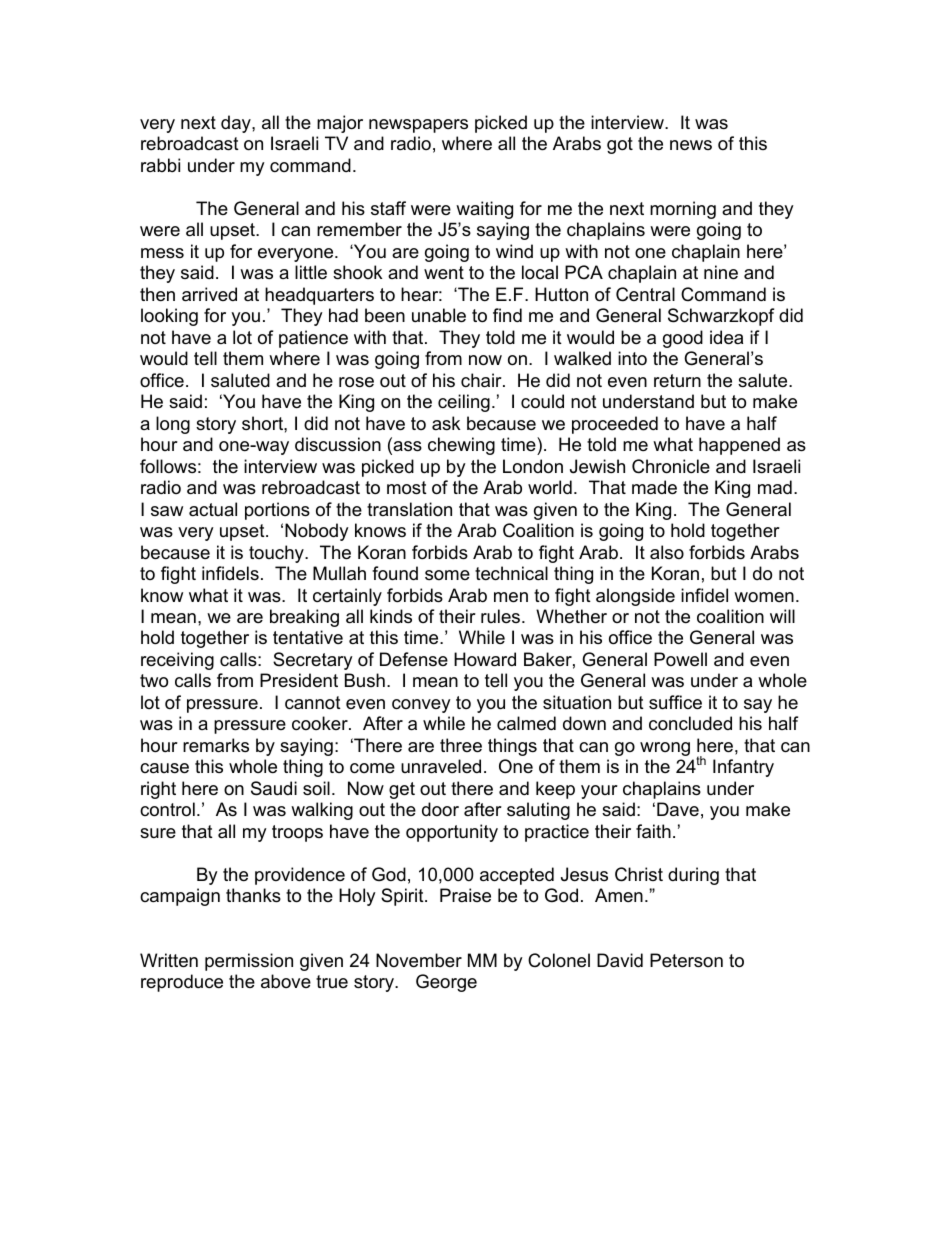  I want to click on got, so click(620, 145).
